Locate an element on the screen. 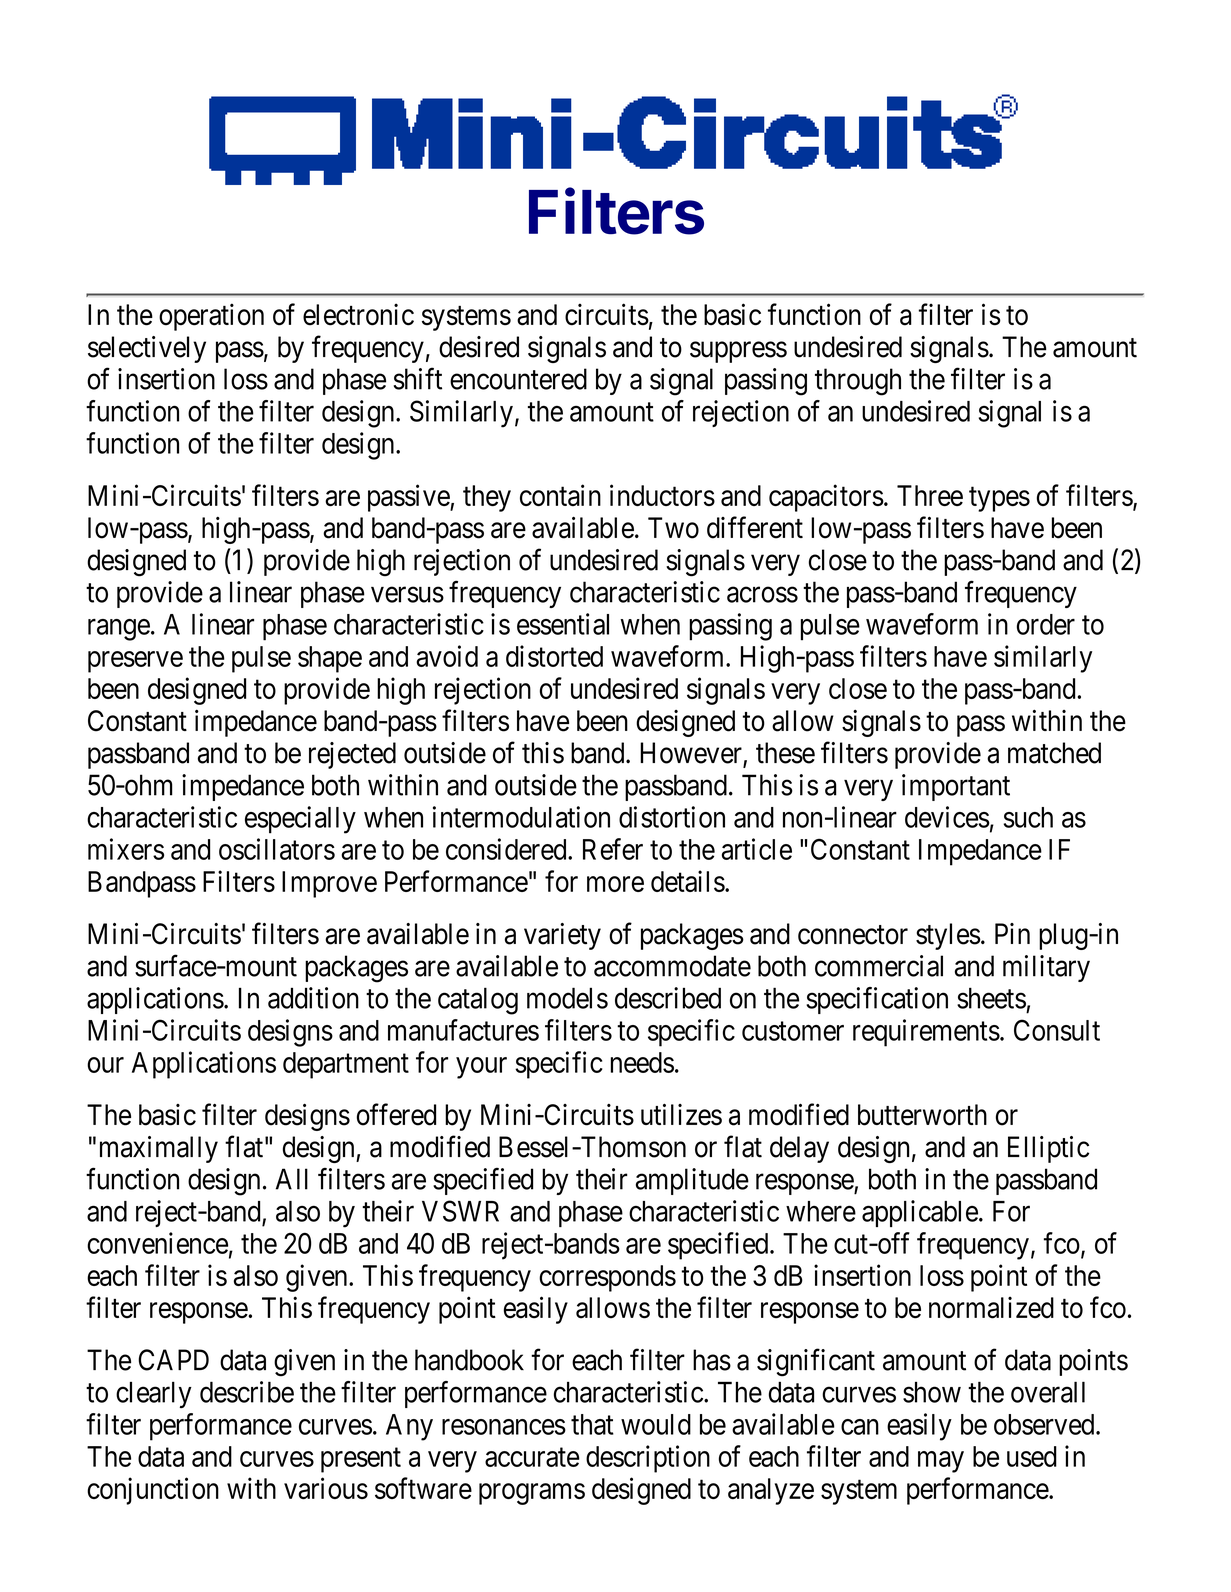  more is located at coordinates (615, 884).
